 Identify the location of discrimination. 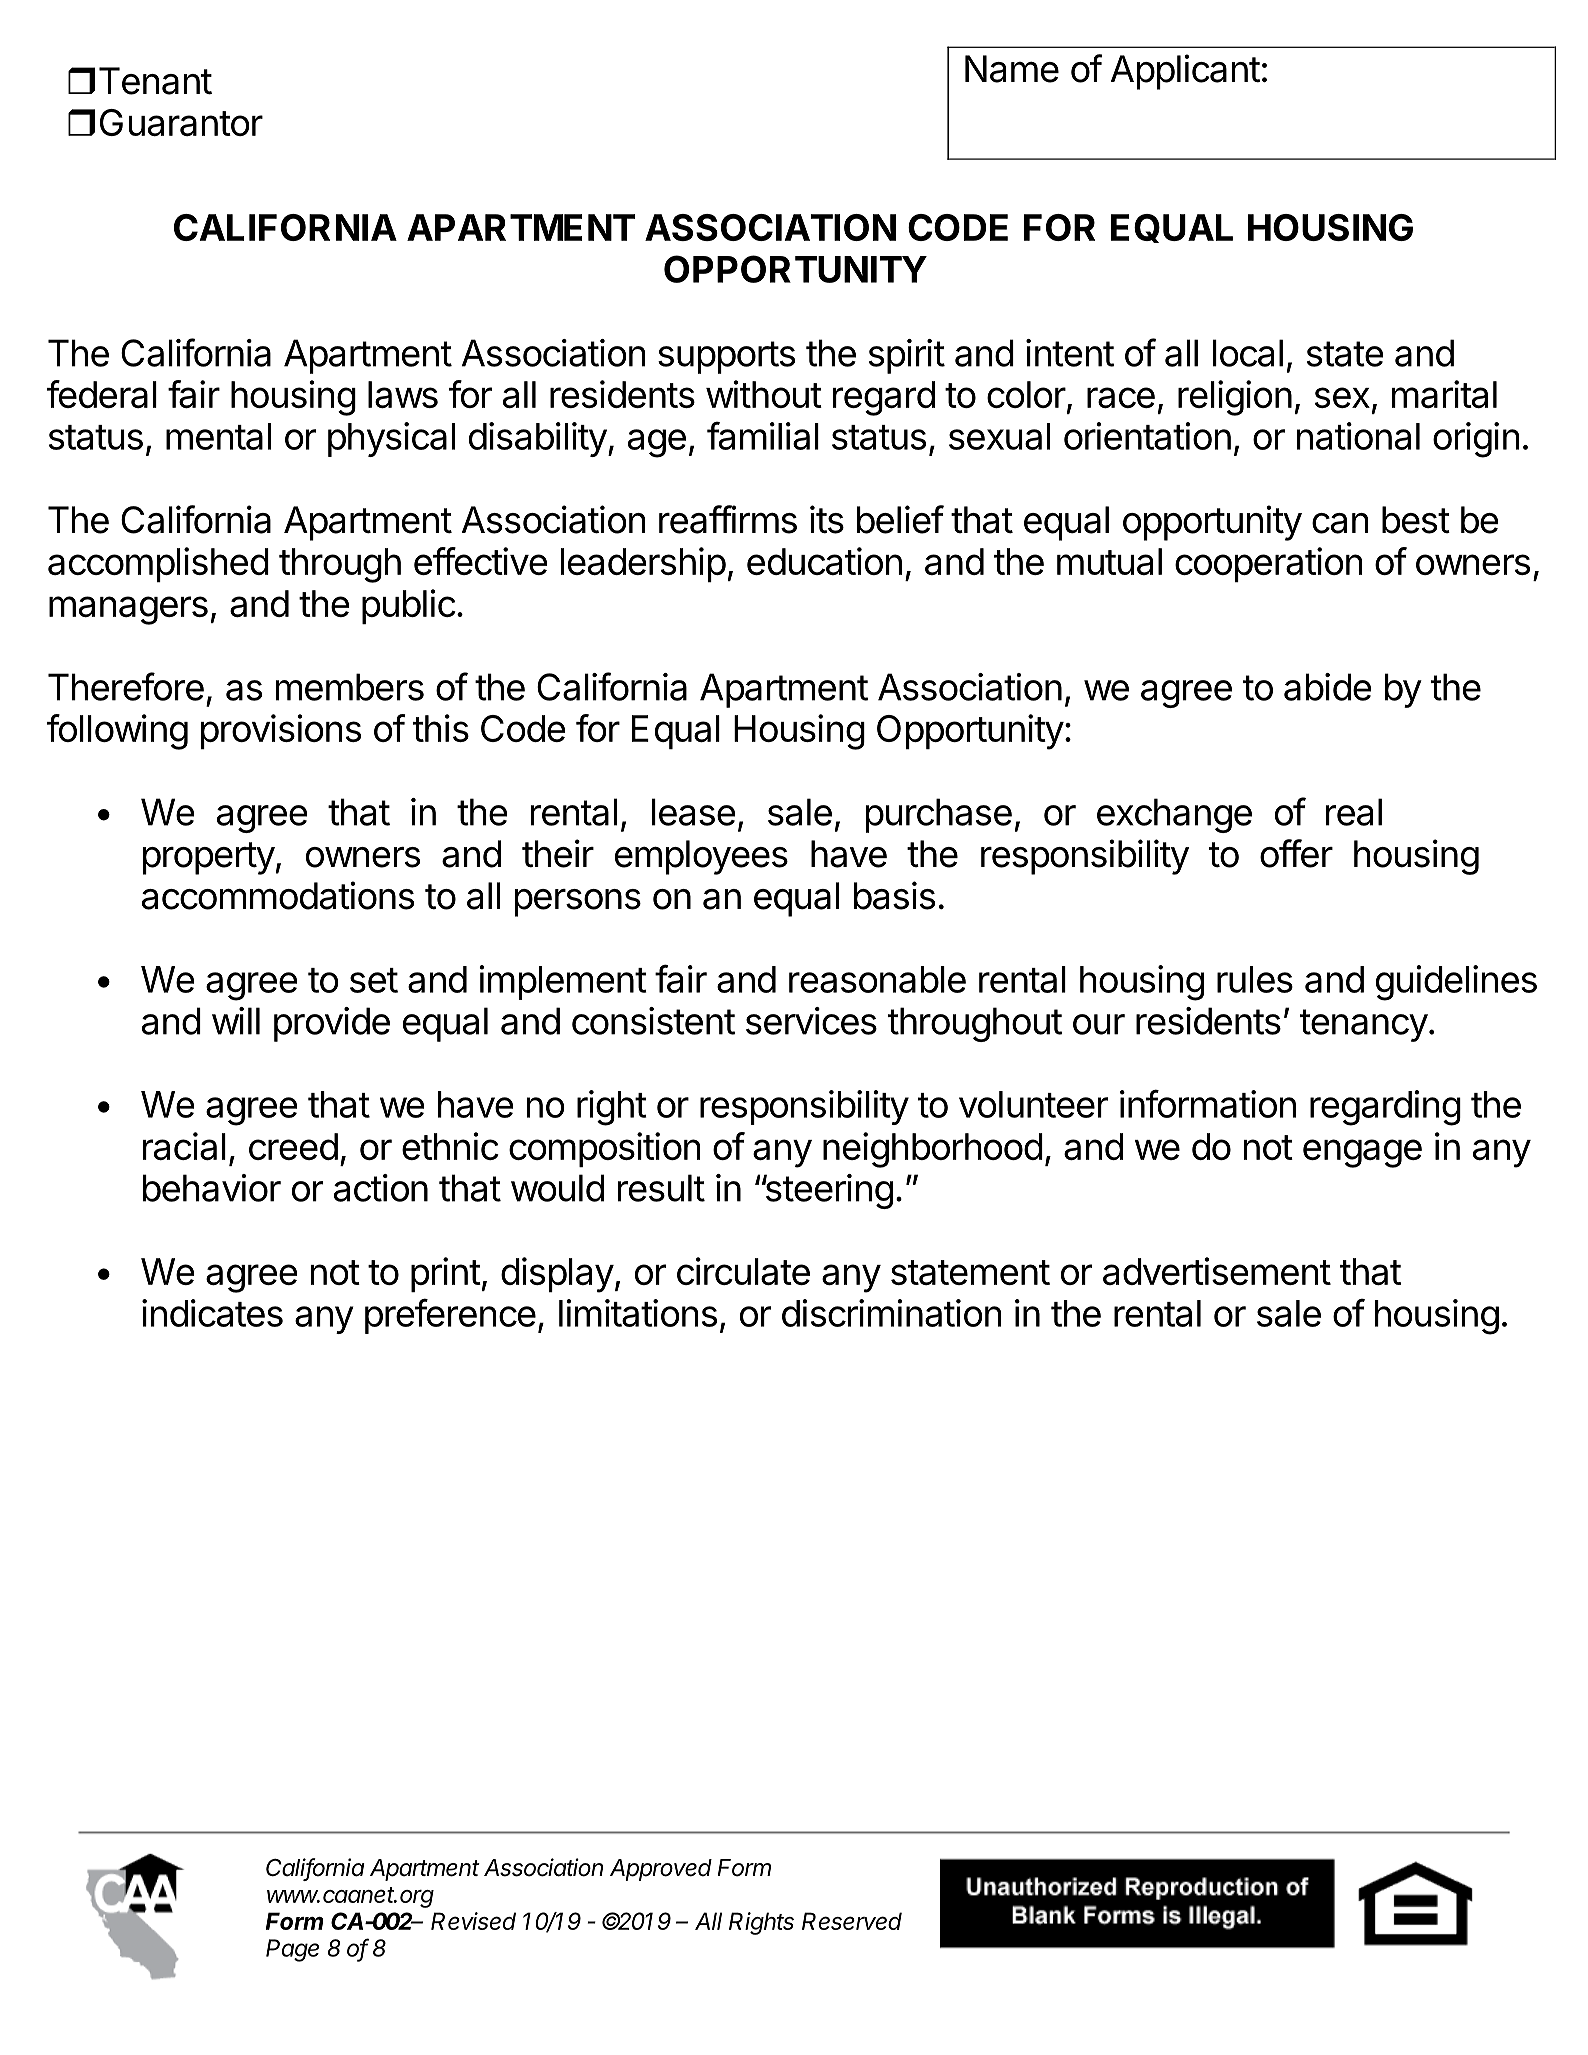
(892, 1313).
